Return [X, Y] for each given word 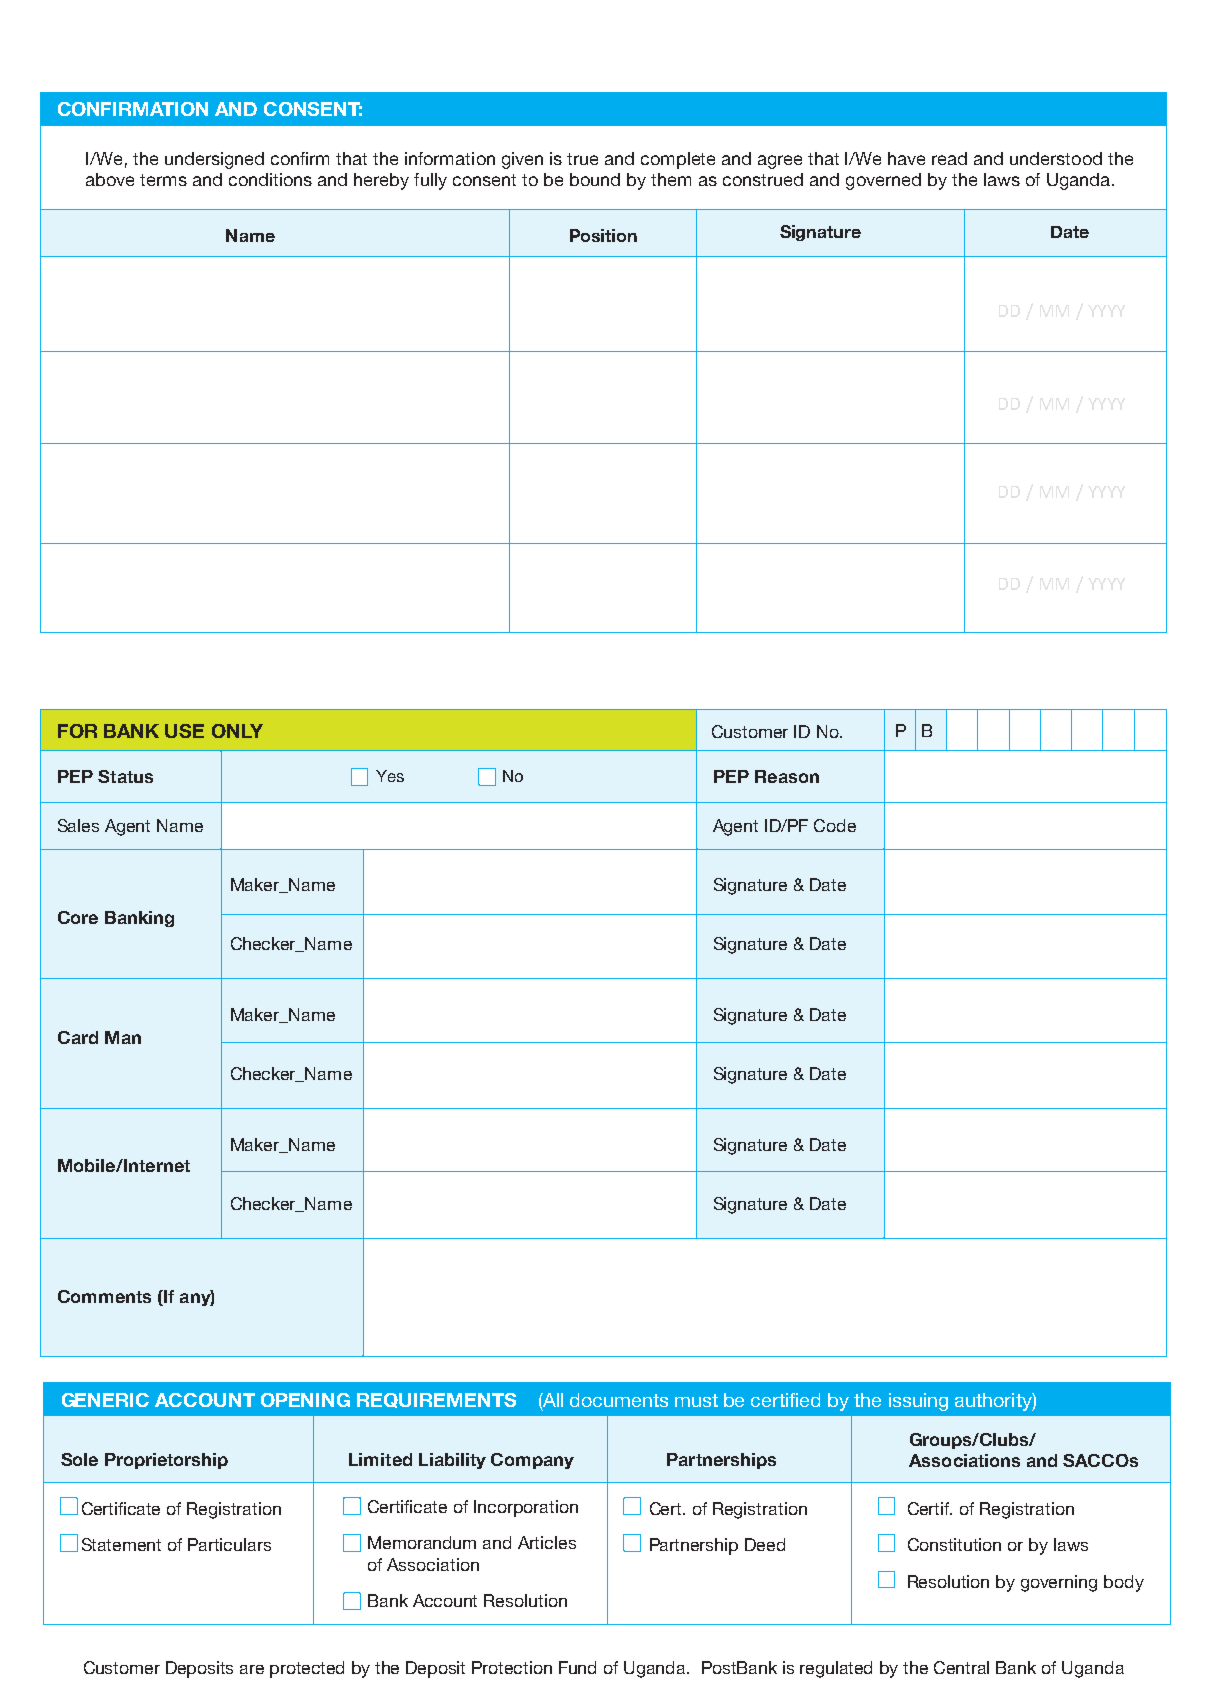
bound [595, 179]
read [949, 158]
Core [78, 917]
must [696, 1400]
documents [619, 1400]
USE [184, 731]
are [252, 1669]
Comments [104, 1296]
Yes [390, 776]
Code [835, 825]
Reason [787, 776]
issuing [918, 1402]
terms [163, 180]
